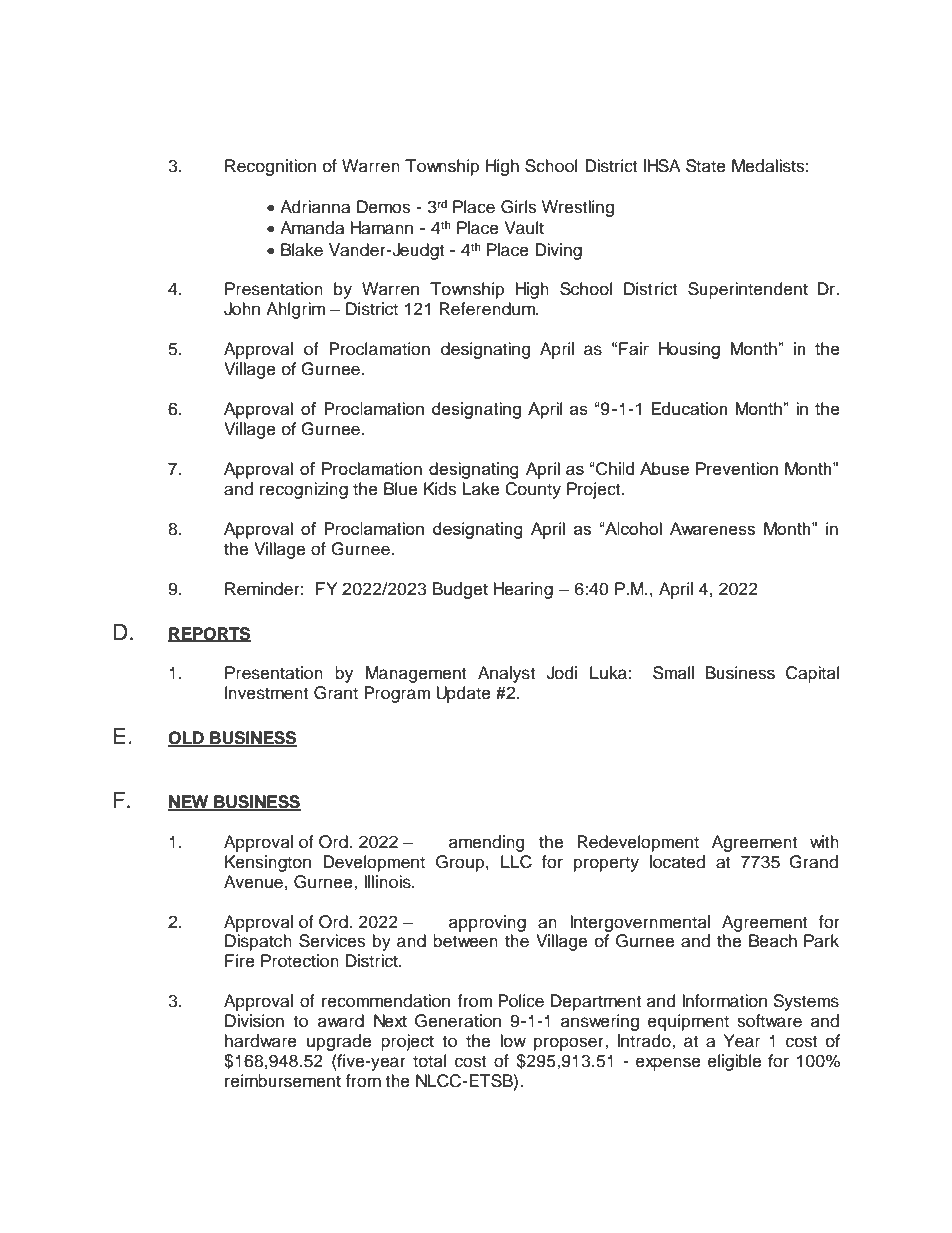 The image size is (952, 1233). Describe the element at coordinates (270, 167) in the screenshot. I see `Recognition` at that location.
